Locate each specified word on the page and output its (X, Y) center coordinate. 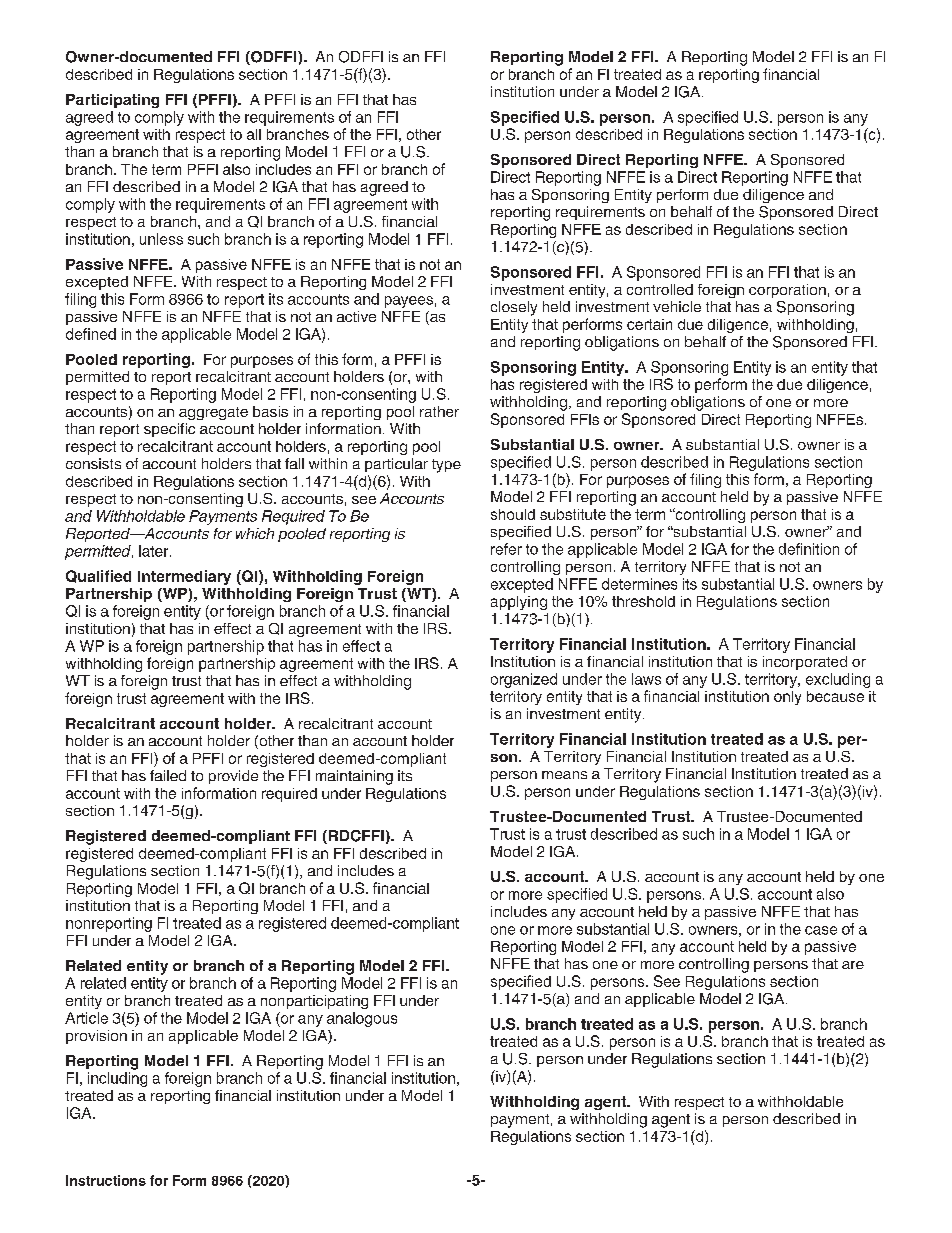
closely (514, 308)
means (564, 775)
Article (86, 1018)
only (787, 698)
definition (809, 549)
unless (161, 239)
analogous (362, 1019)
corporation (787, 291)
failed (168, 775)
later (155, 551)
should (513, 514)
